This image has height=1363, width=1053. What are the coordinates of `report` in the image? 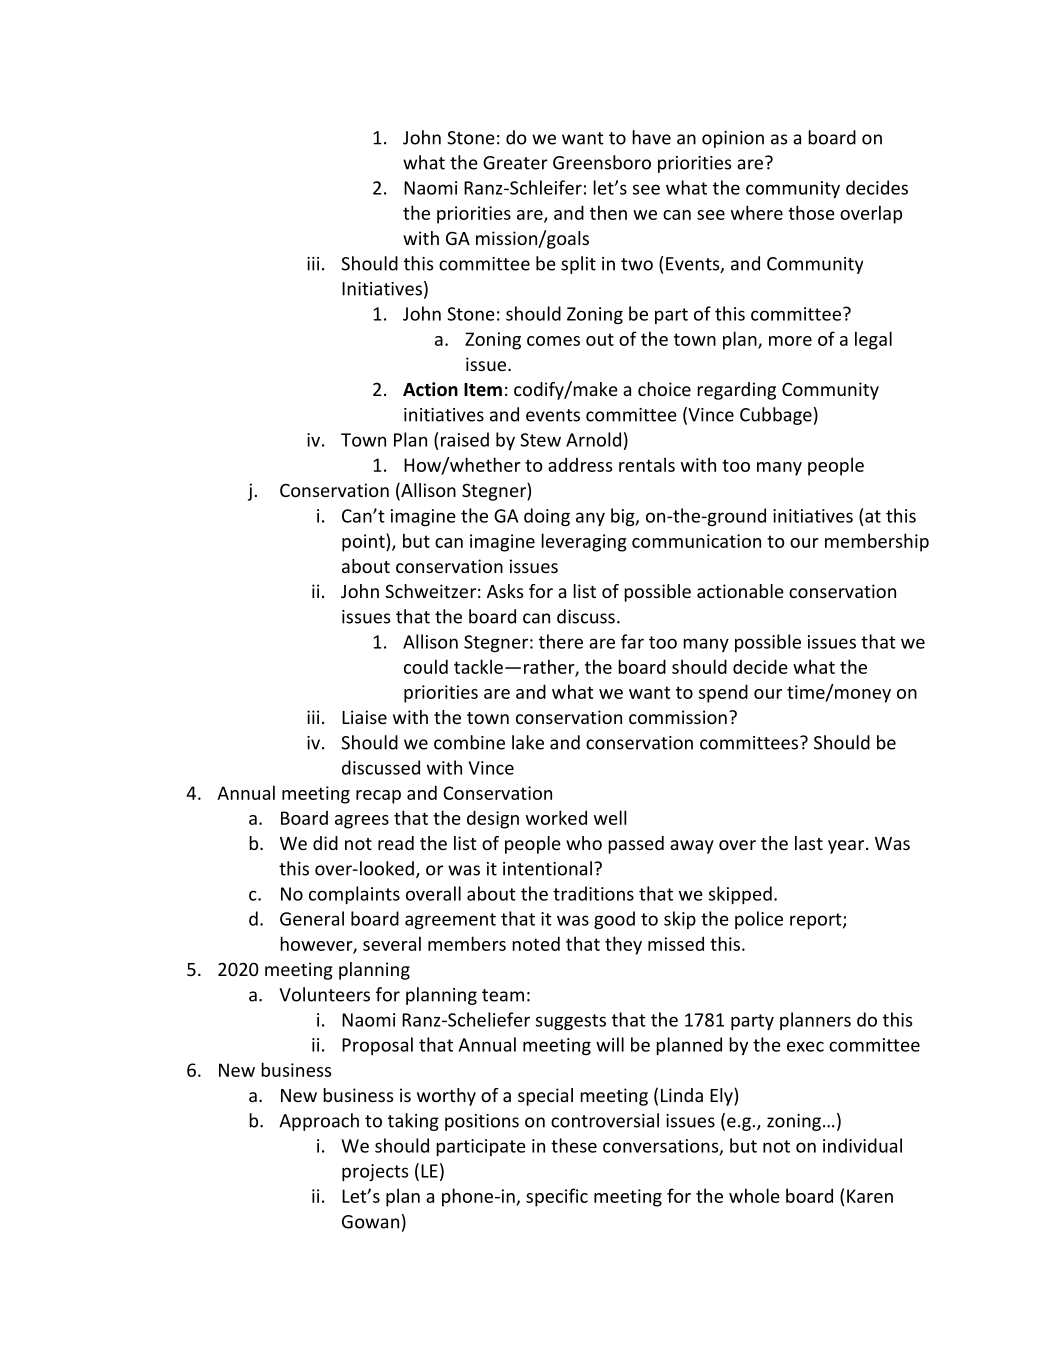 It's located at (817, 921).
